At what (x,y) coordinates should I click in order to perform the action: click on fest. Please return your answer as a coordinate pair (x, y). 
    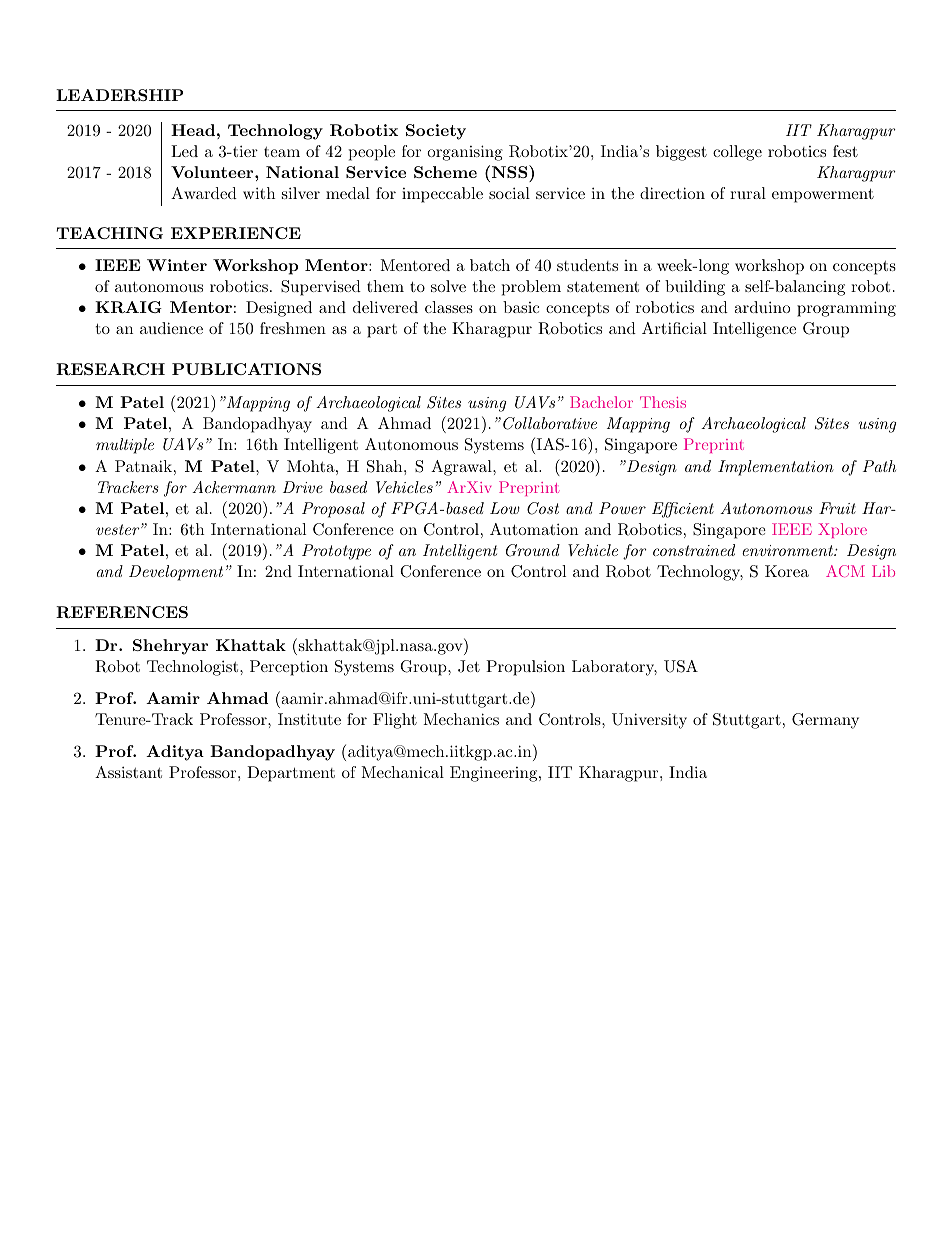
    Looking at the image, I should click on (845, 151).
